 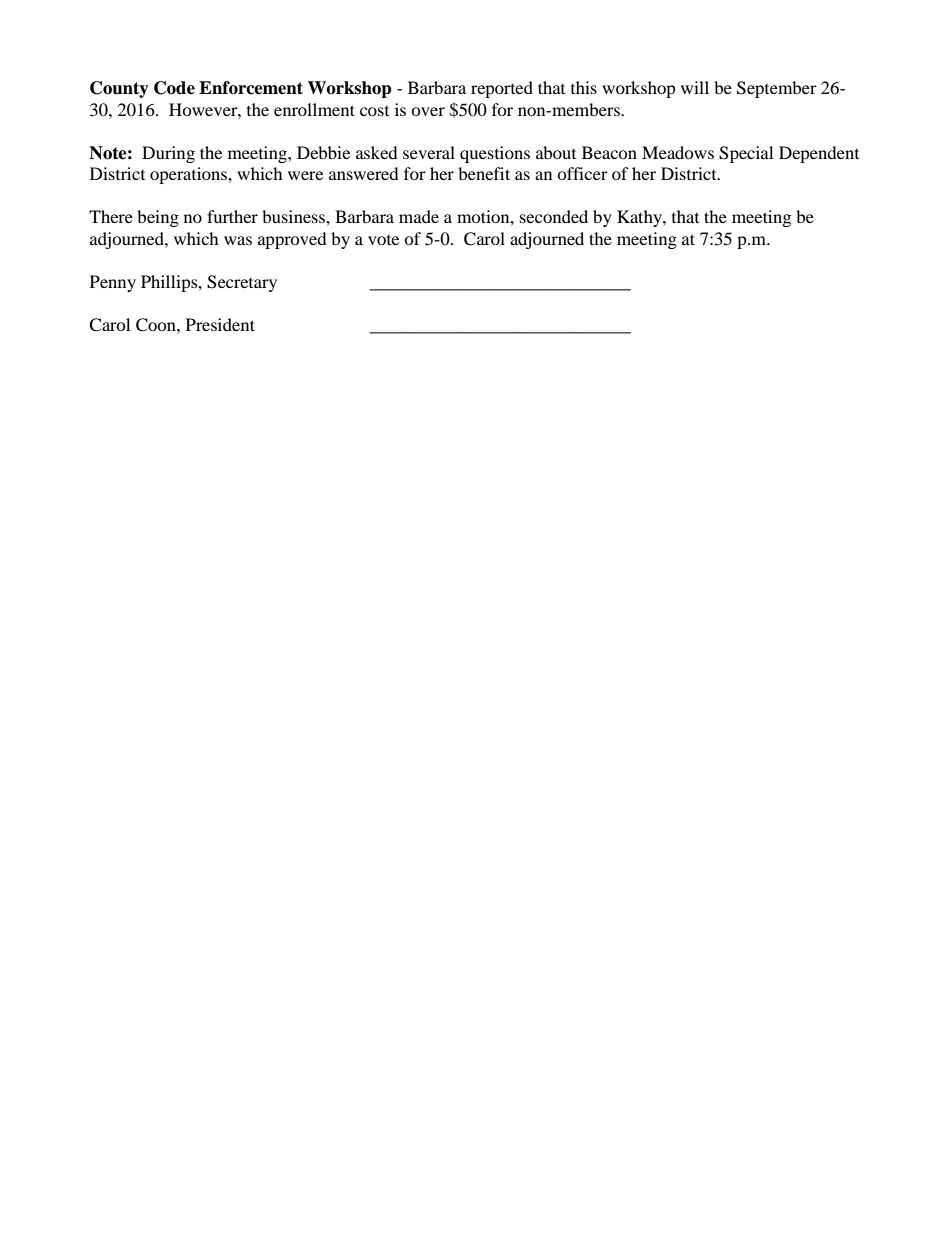 I want to click on reported, so click(x=502, y=89).
